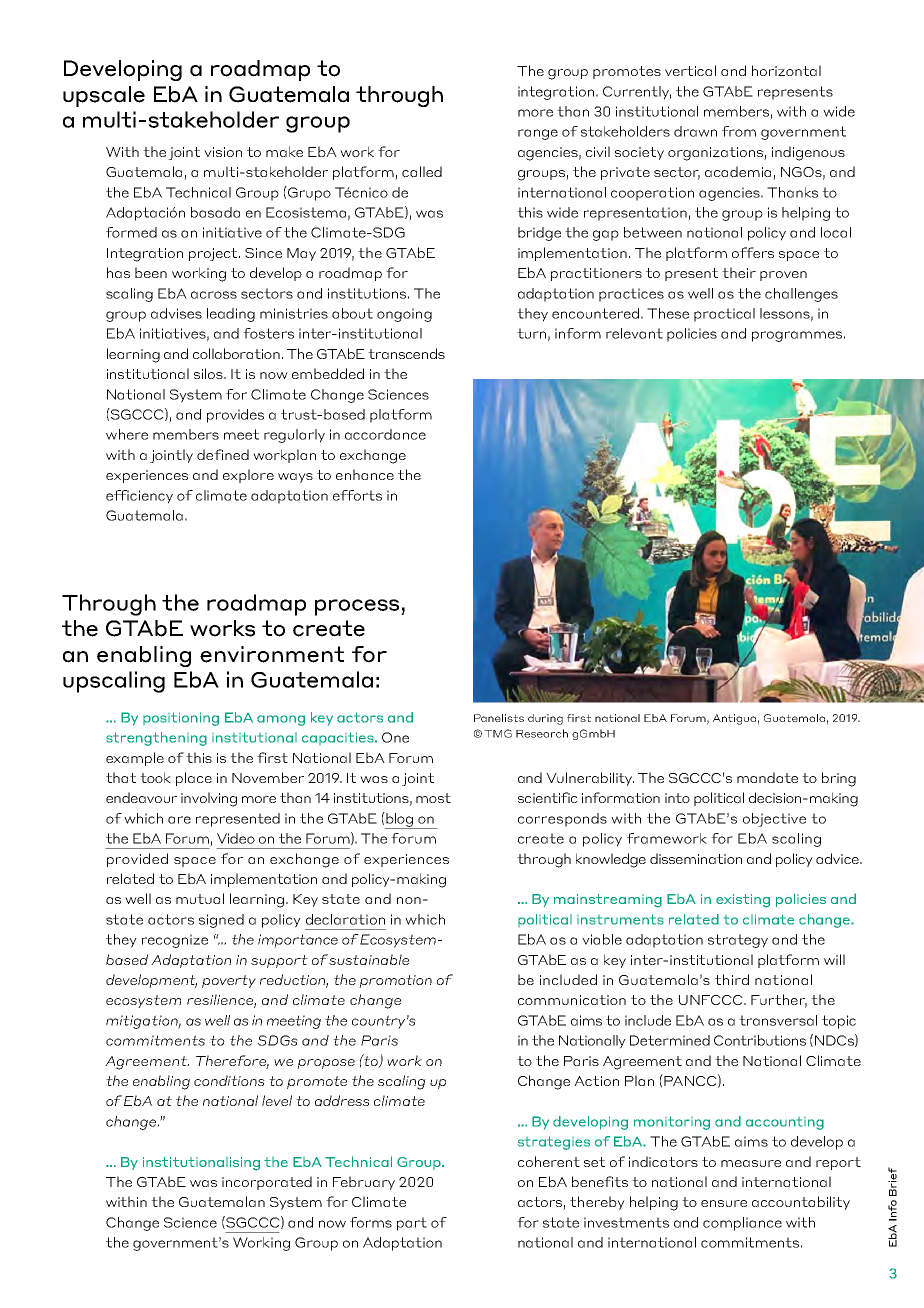  I want to click on transcends, so click(406, 353).
